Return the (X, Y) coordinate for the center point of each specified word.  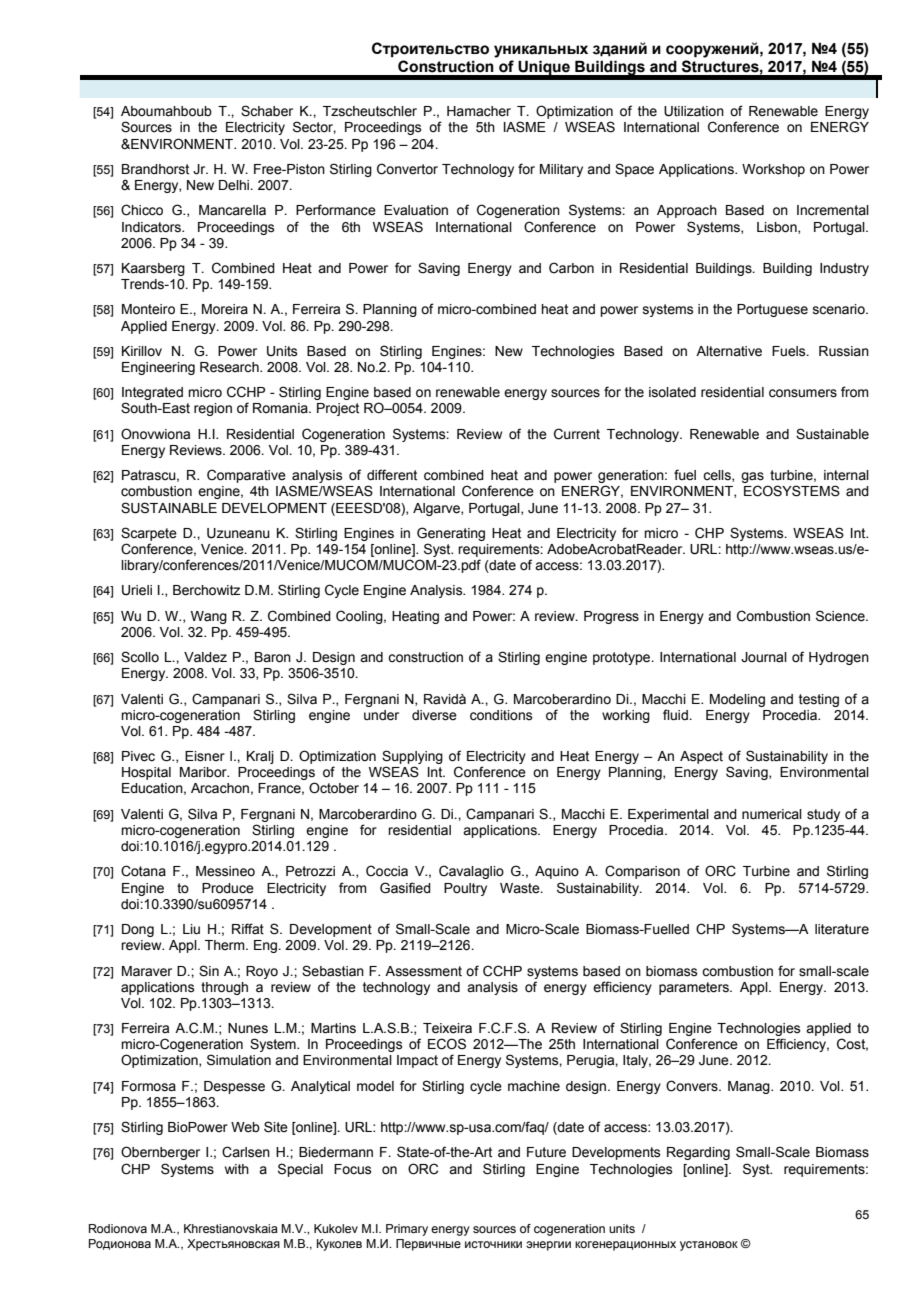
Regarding (698, 1153)
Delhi (235, 185)
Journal (764, 657)
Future (546, 1152)
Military (561, 170)
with (237, 1169)
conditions (501, 715)
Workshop (773, 170)
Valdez (205, 657)
